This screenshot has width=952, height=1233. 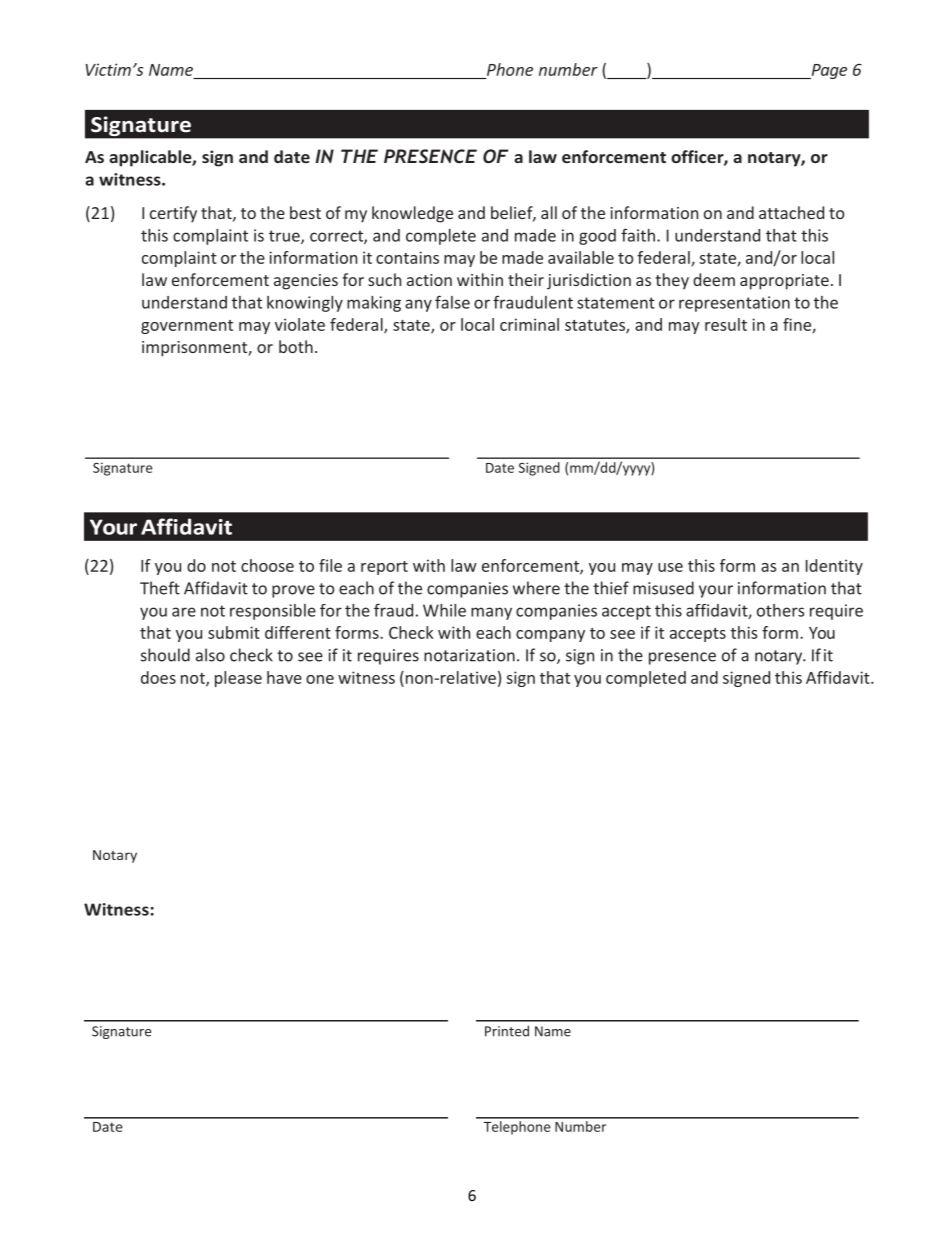 I want to click on choose, so click(x=267, y=565).
